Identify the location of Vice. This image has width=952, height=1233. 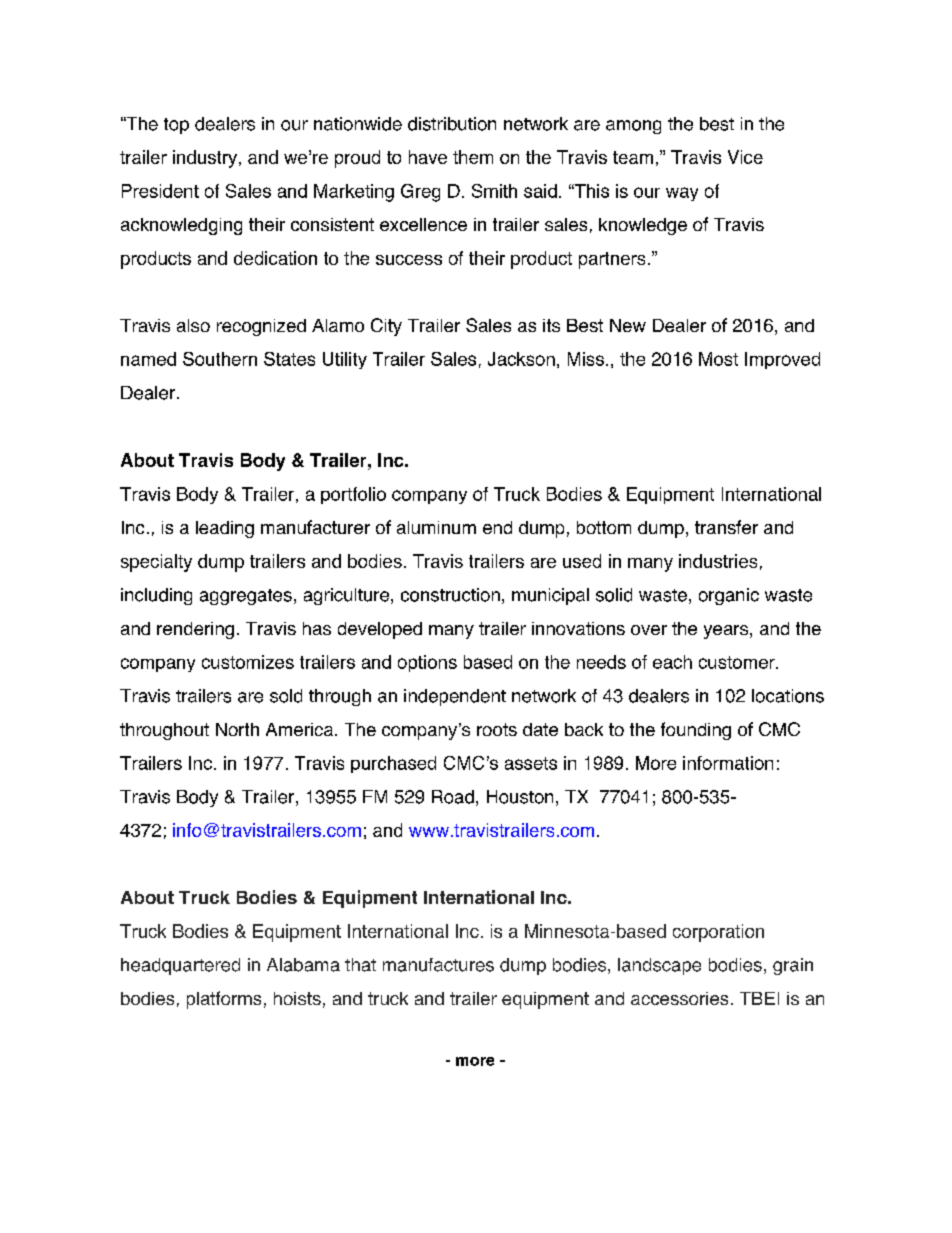
(745, 157).
